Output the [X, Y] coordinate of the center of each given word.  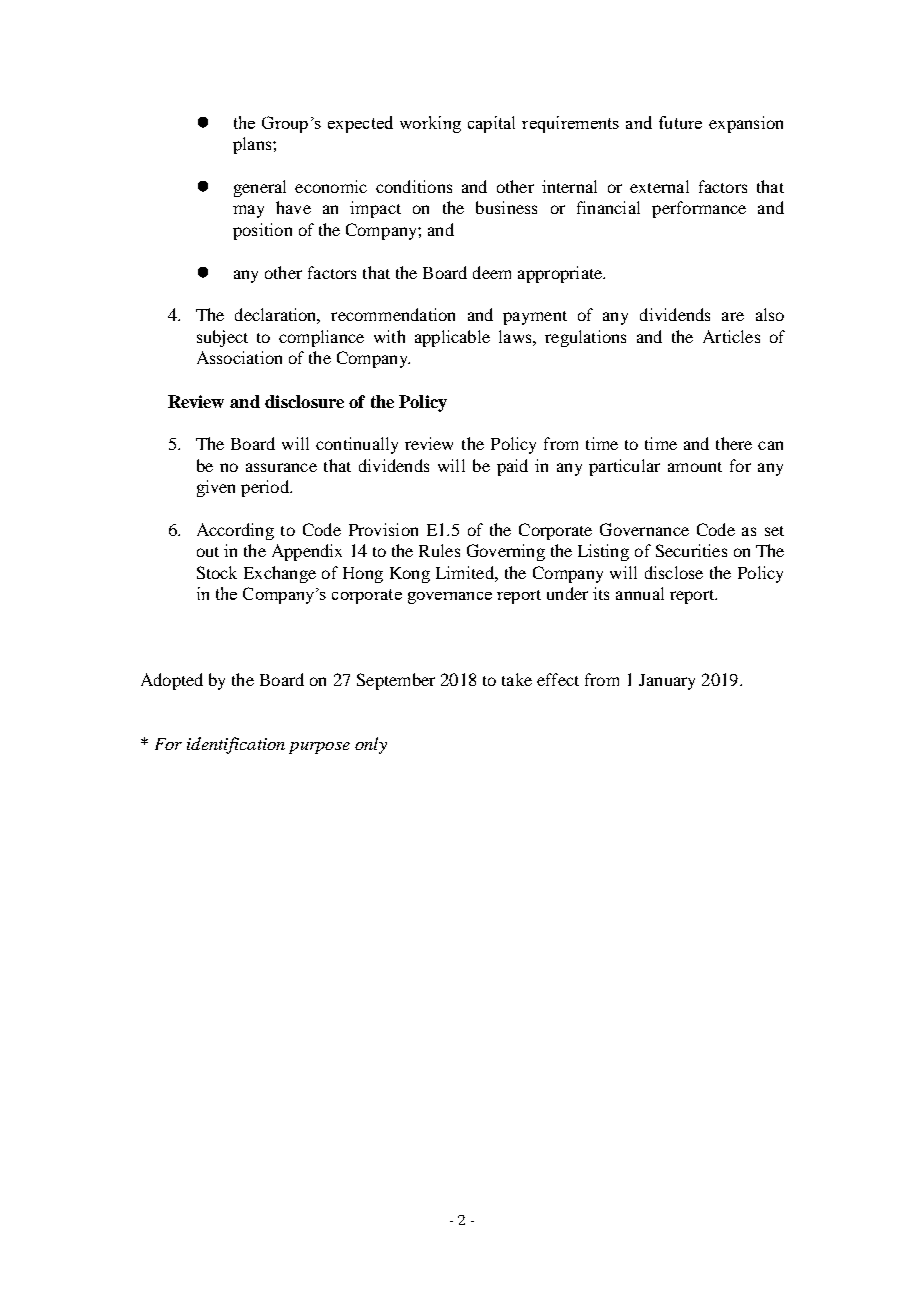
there [734, 443]
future [680, 122]
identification [236, 745]
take [517, 679]
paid [512, 467]
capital [491, 124]
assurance [281, 467]
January [667, 682]
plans [253, 145]
